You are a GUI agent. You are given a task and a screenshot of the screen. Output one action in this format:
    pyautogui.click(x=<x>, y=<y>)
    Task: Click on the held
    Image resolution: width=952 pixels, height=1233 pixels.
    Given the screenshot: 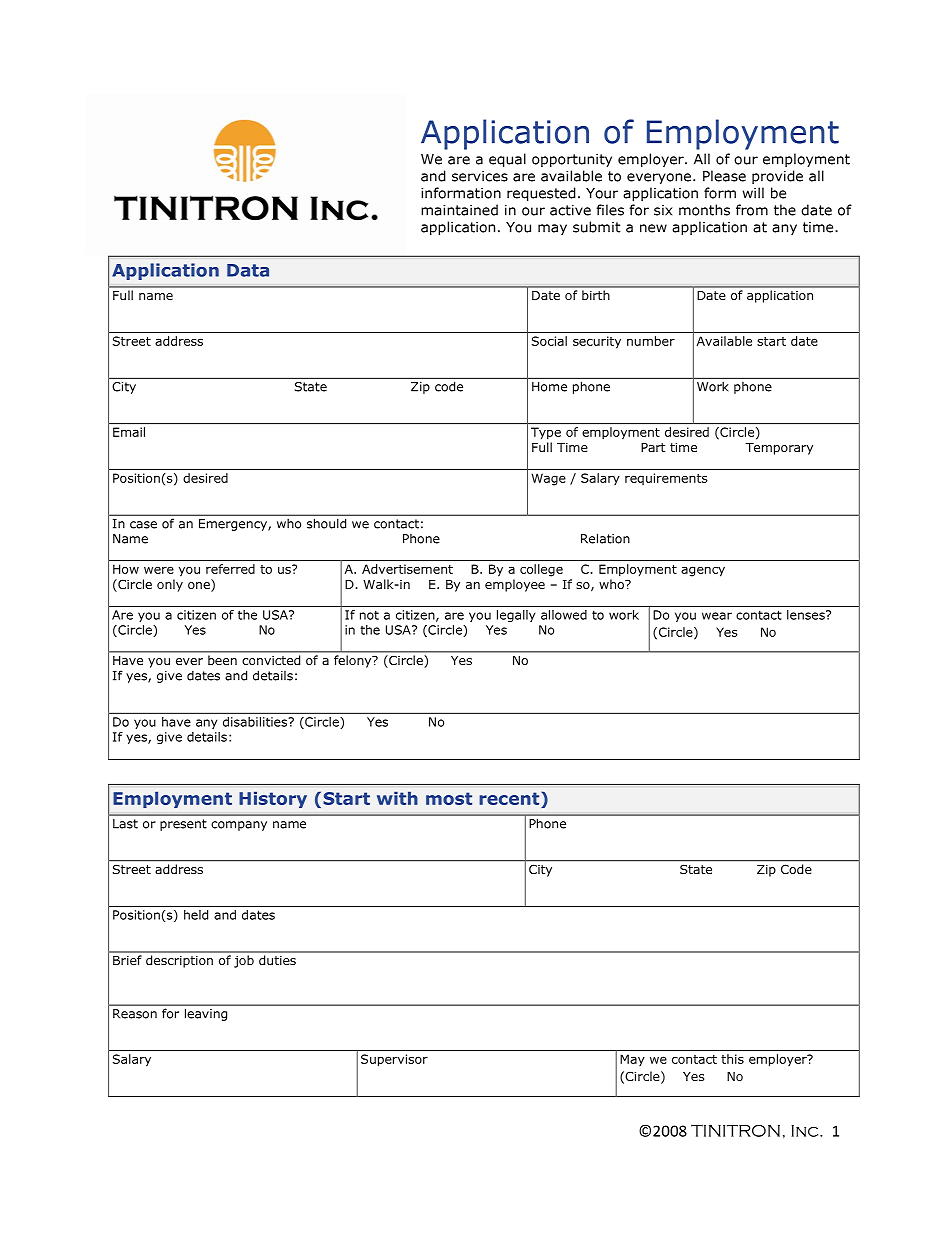 What is the action you would take?
    pyautogui.click(x=196, y=915)
